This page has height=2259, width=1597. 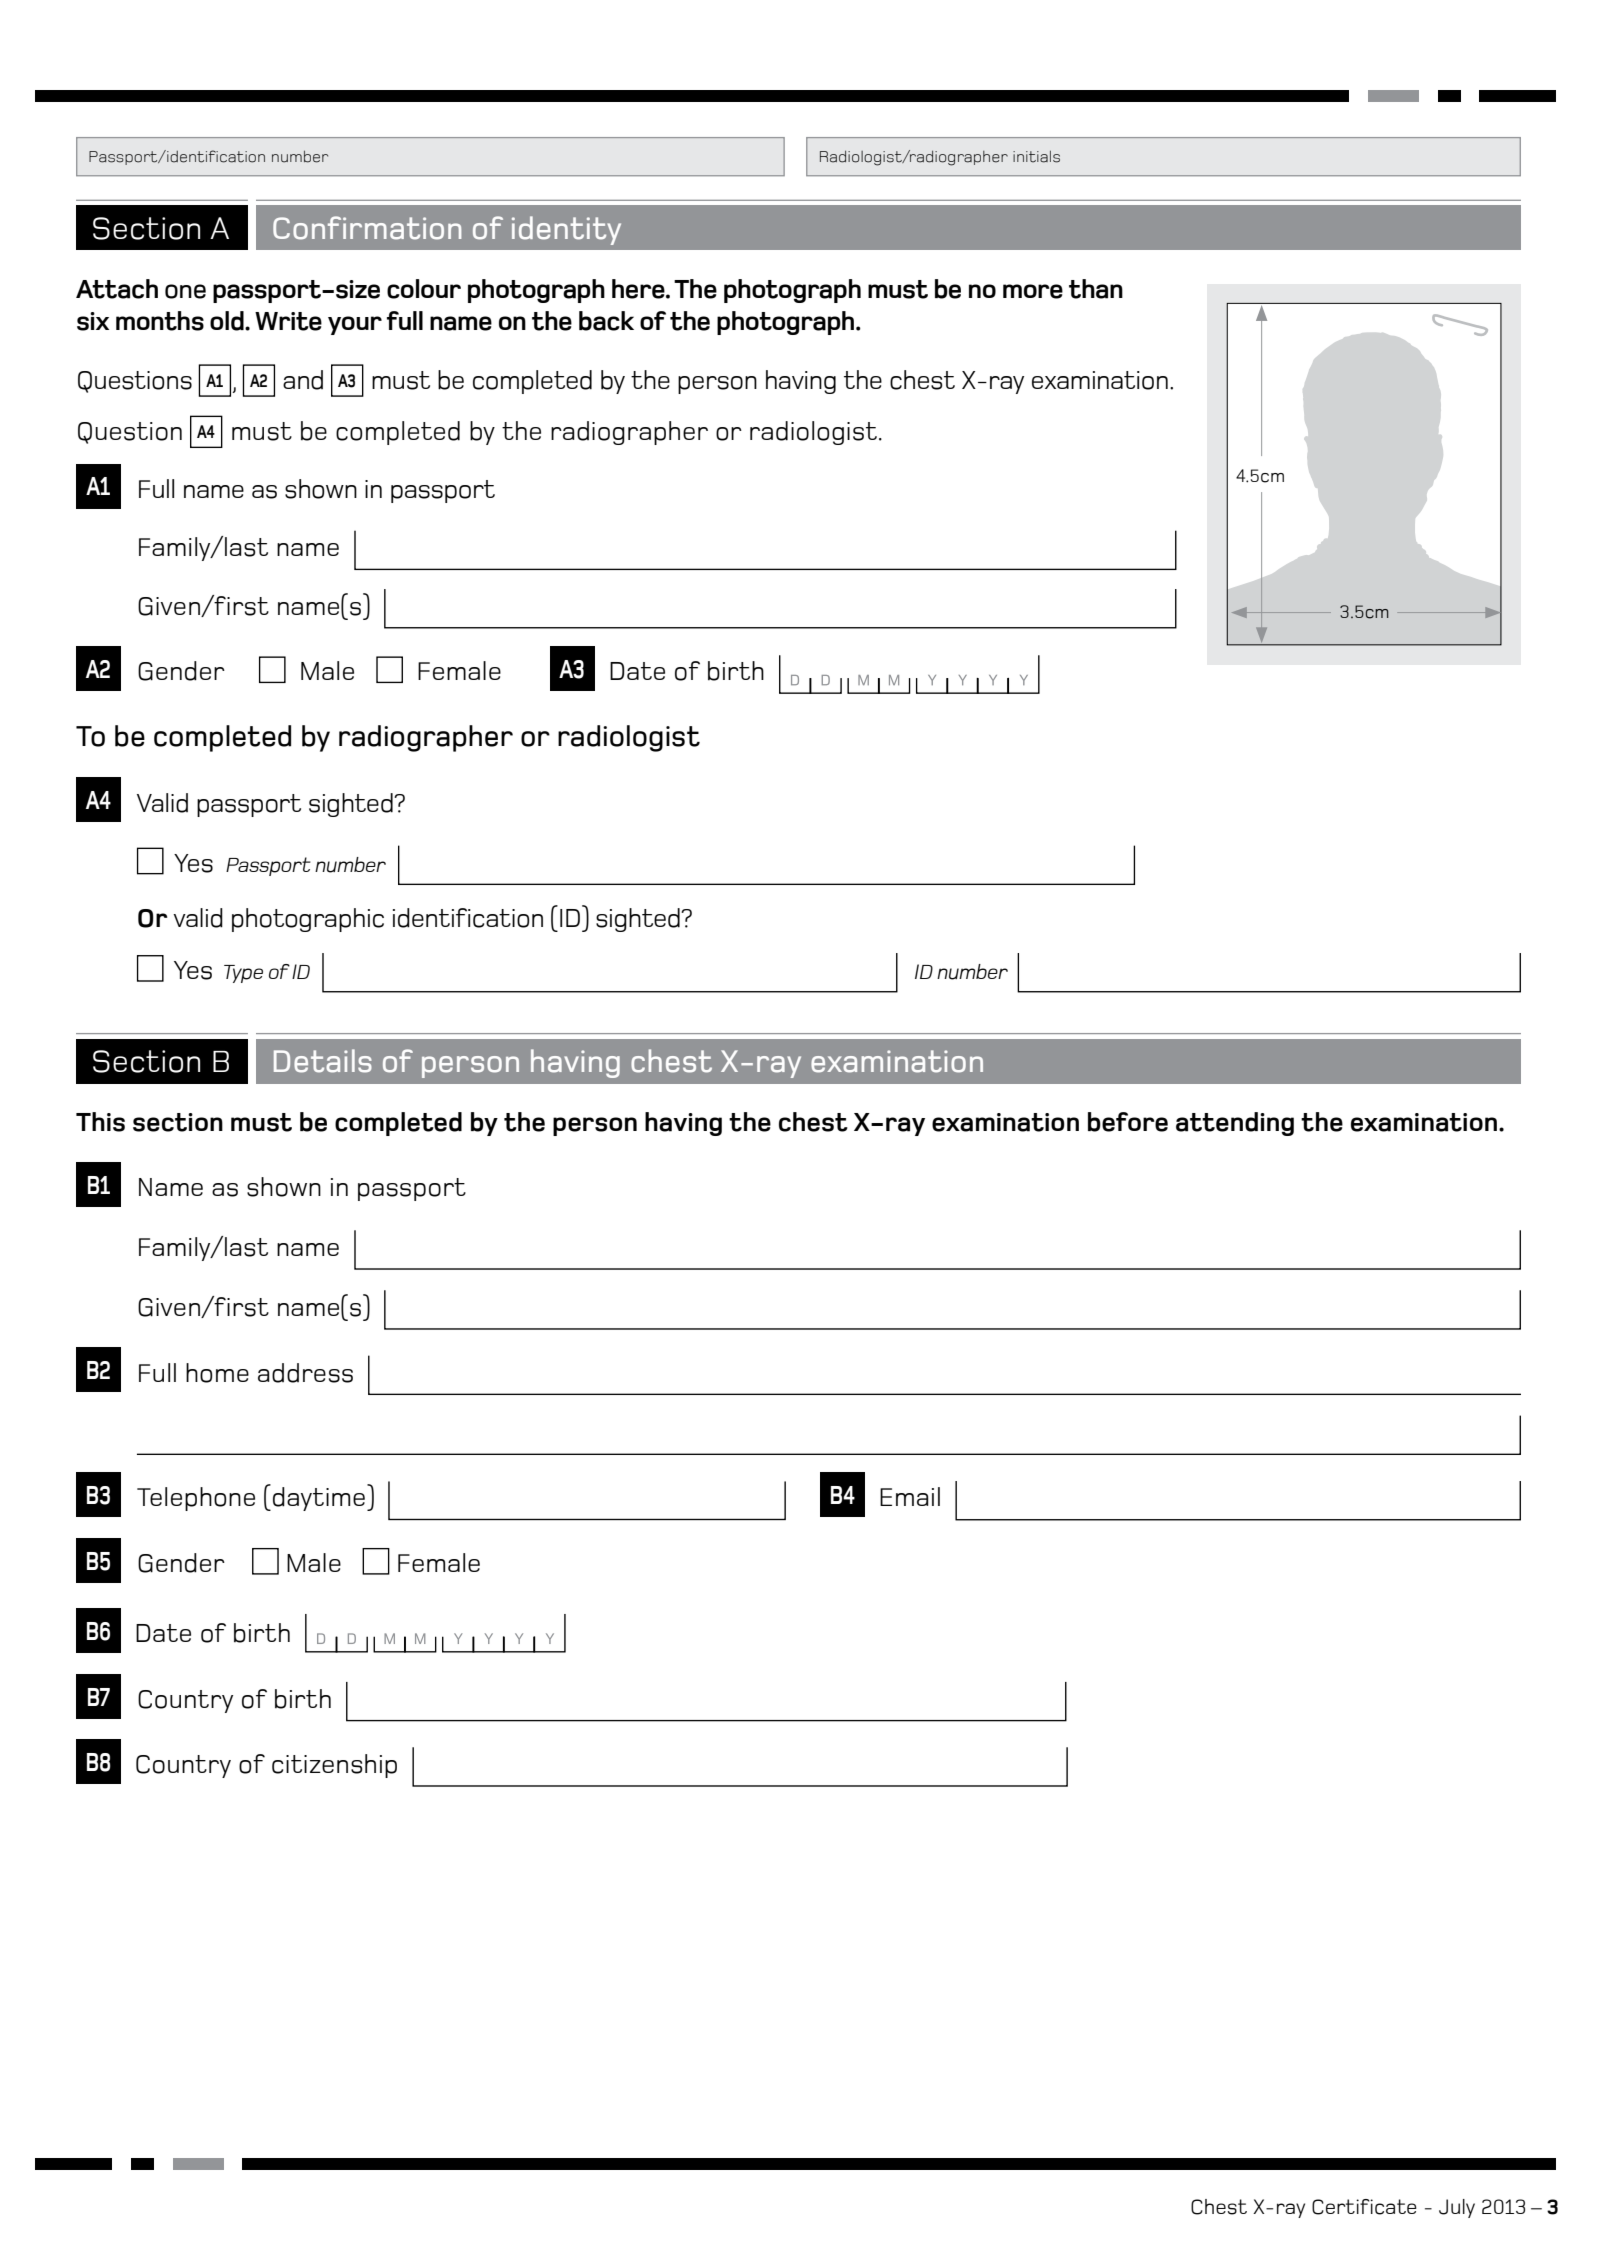 I want to click on July, so click(x=1457, y=2208).
